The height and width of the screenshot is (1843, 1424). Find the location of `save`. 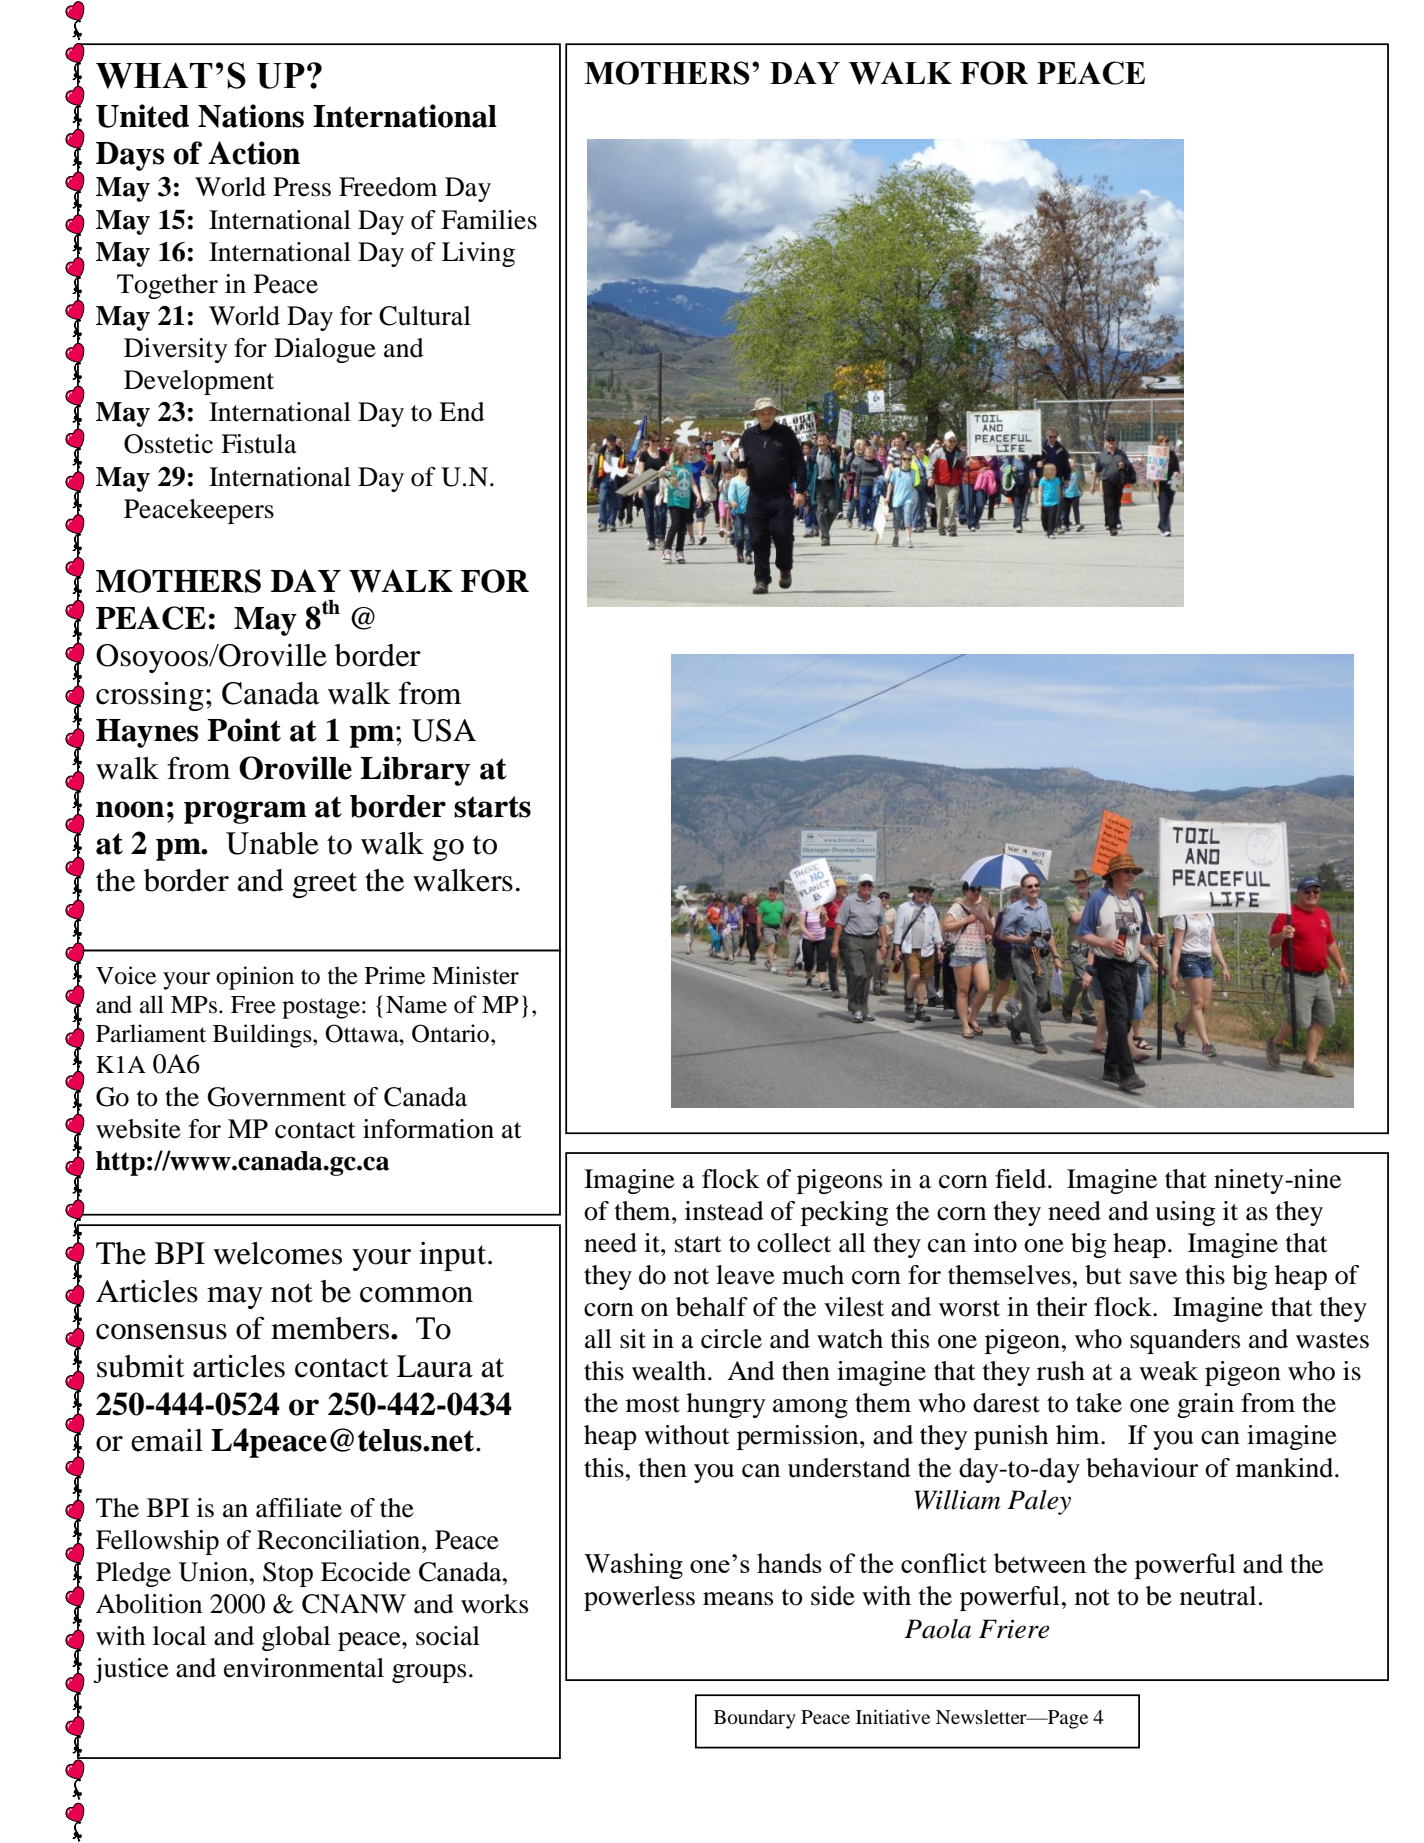

save is located at coordinates (1153, 1278).
